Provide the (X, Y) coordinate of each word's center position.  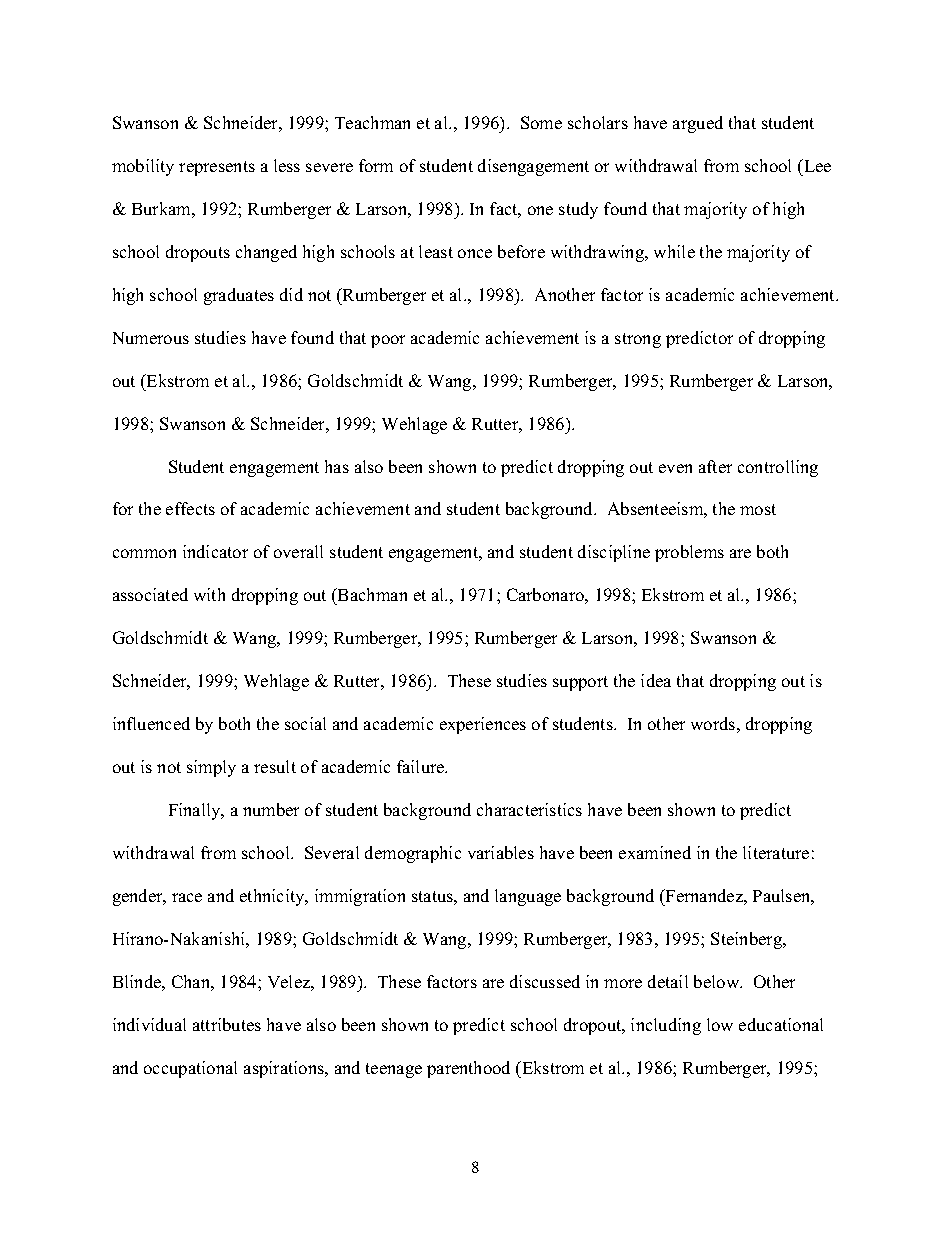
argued (698, 124)
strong (638, 340)
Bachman (371, 596)
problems (689, 553)
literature (776, 852)
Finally (196, 811)
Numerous (151, 338)
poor (388, 341)
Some (541, 122)
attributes (227, 1024)
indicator (215, 551)
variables (501, 852)
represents (217, 168)
